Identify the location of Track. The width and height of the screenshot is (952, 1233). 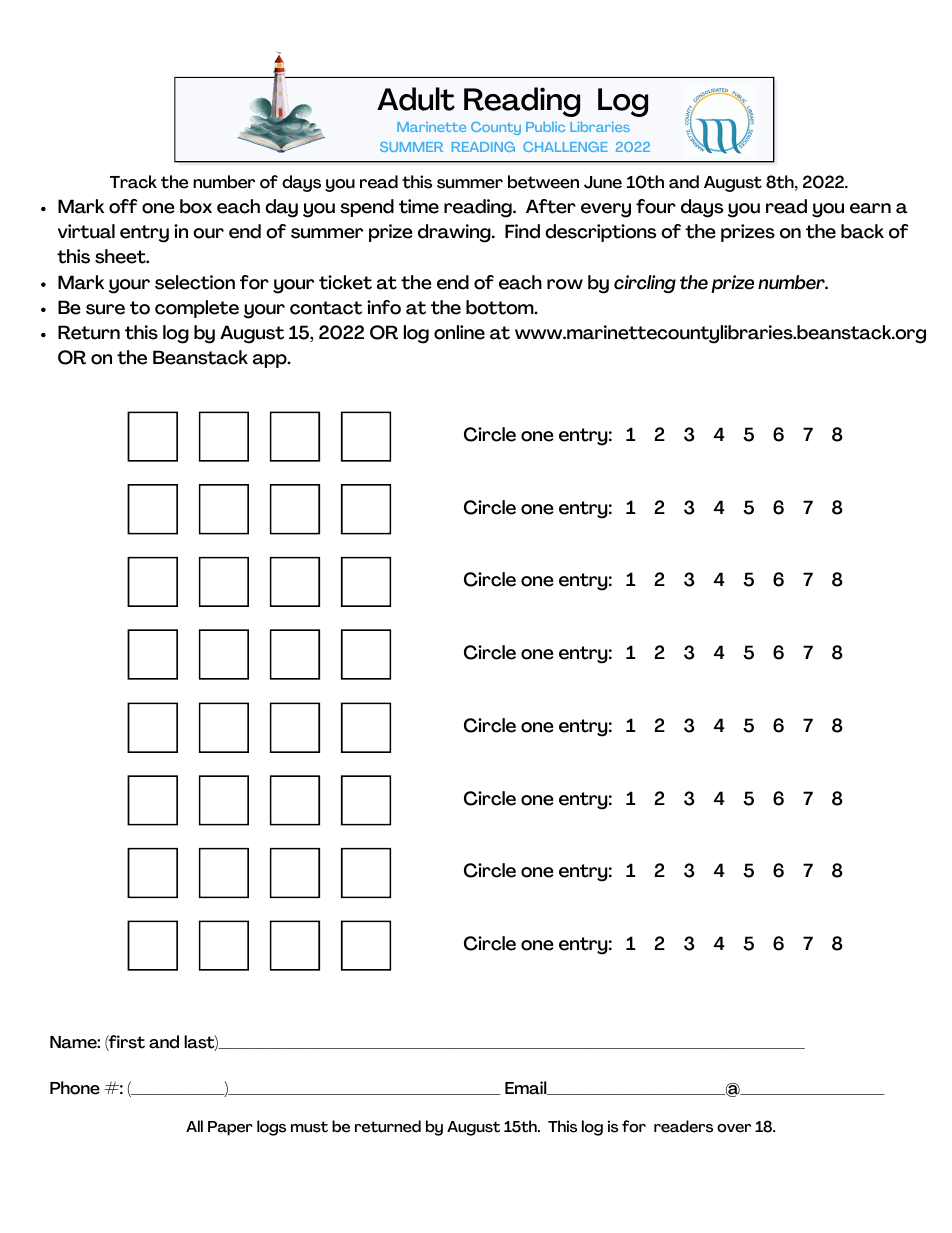
(133, 182).
